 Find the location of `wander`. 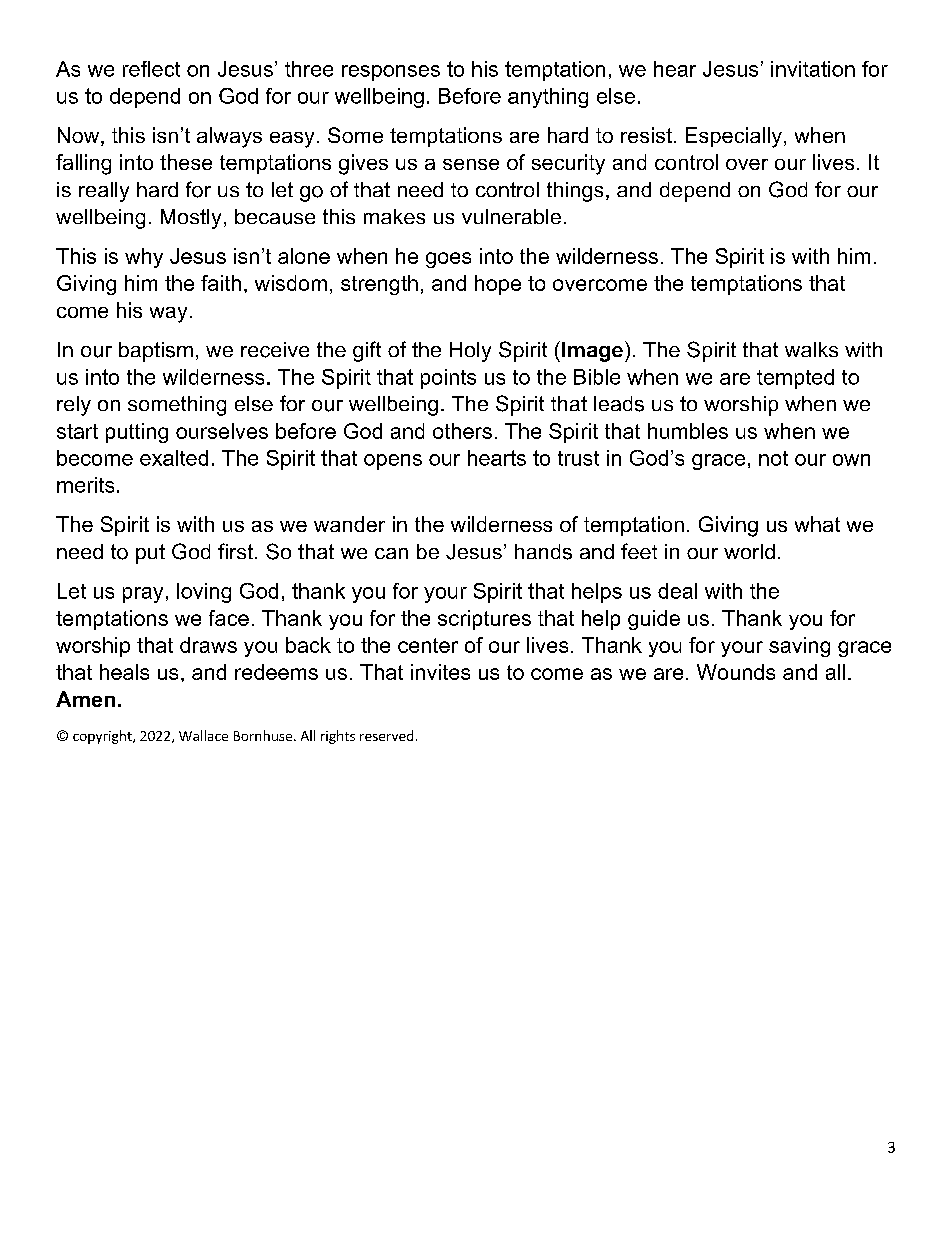

wander is located at coordinates (349, 524).
